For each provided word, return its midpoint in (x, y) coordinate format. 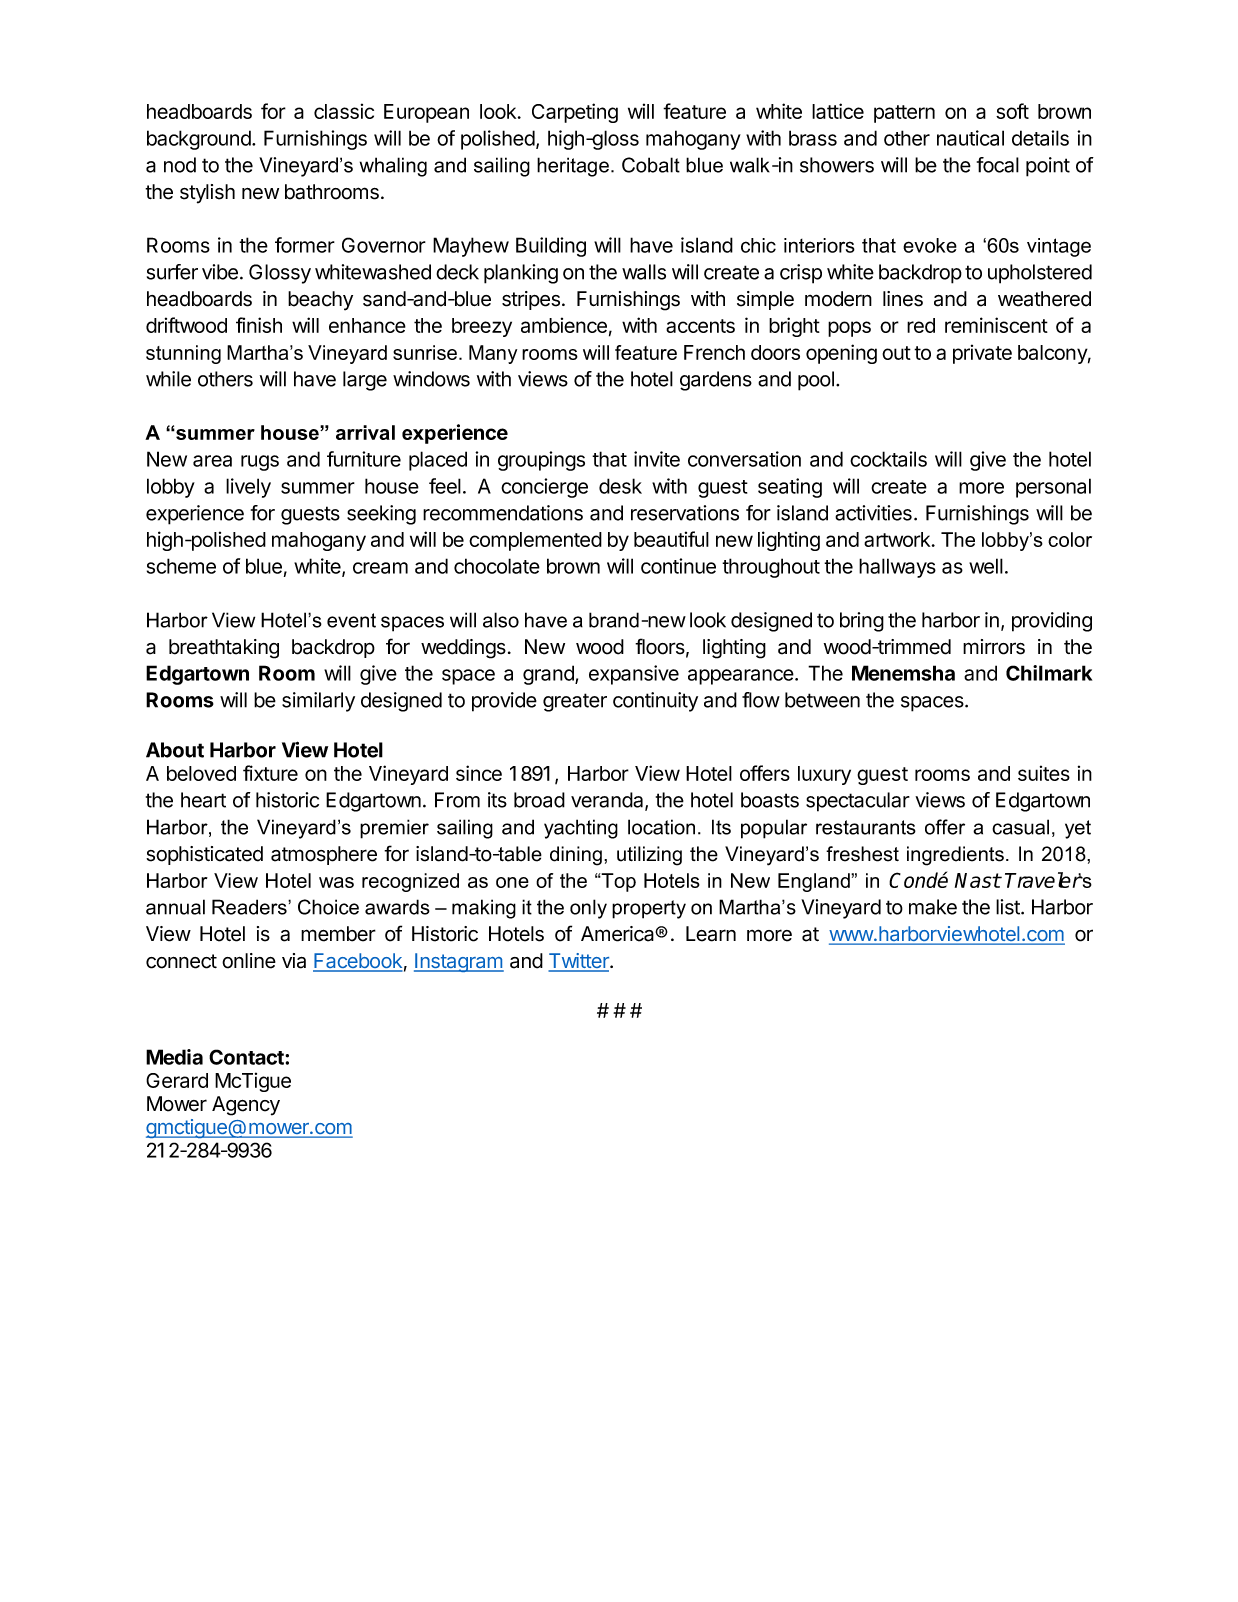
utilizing (649, 856)
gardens (716, 381)
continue (678, 566)
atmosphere (324, 855)
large (365, 381)
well (986, 566)
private (982, 354)
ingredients (955, 856)
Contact (247, 1057)
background (200, 140)
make (933, 907)
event (351, 620)
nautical (970, 138)
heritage (573, 167)
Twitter (579, 962)
